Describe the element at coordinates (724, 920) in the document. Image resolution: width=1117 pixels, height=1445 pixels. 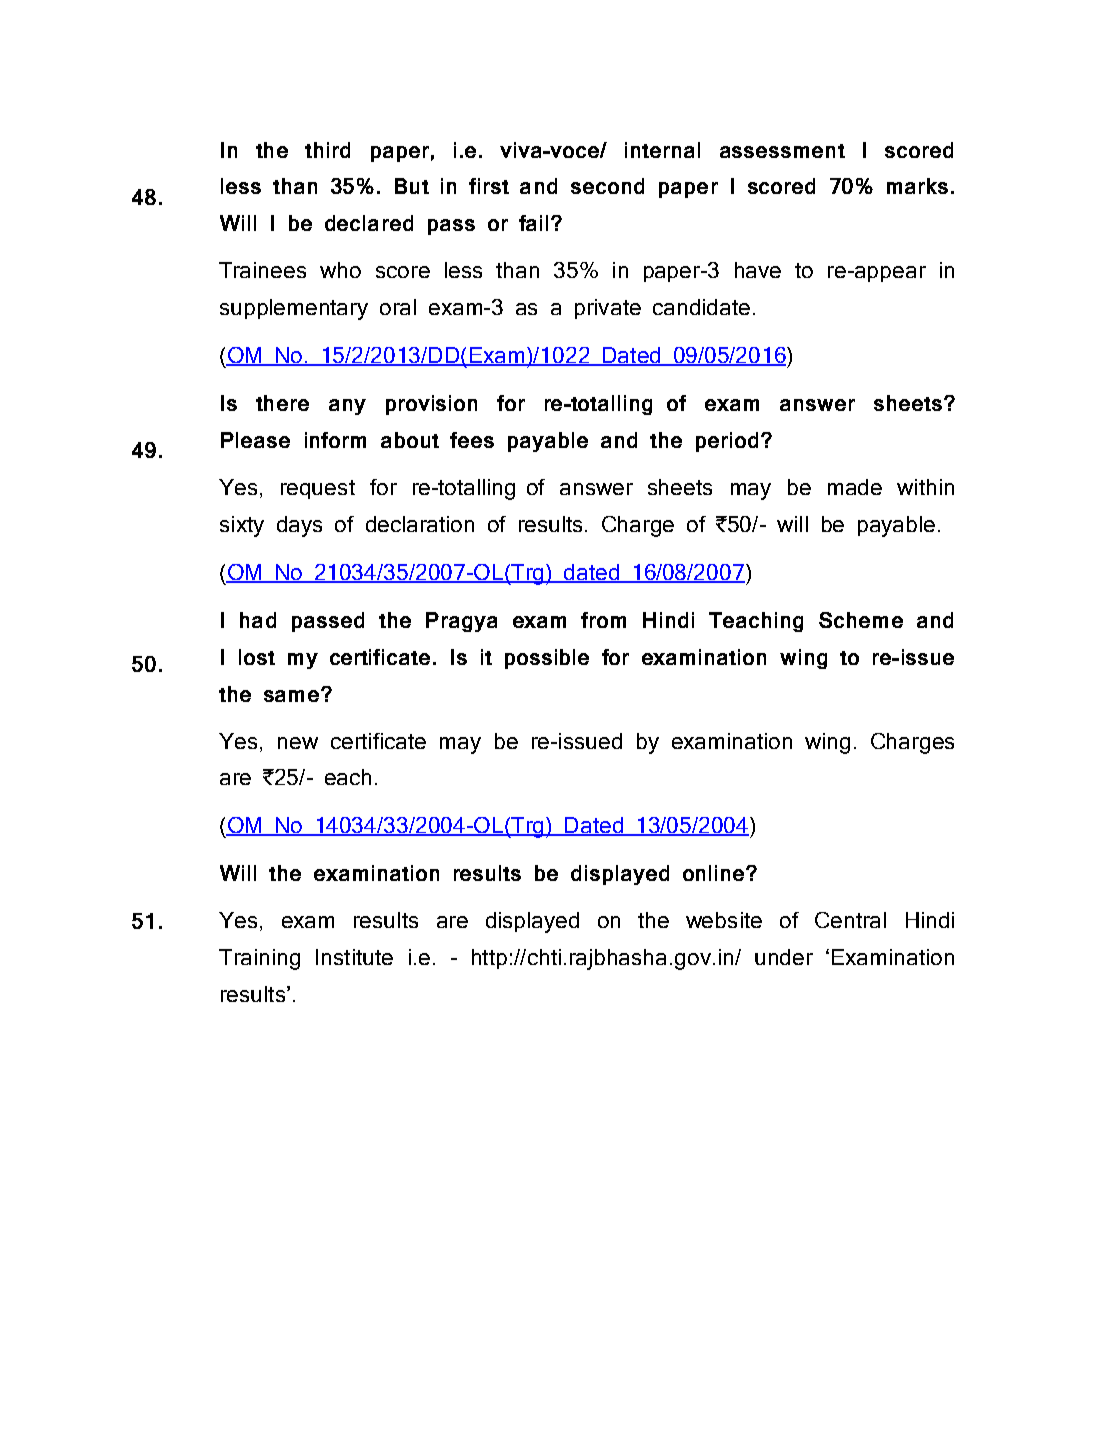
I see `website` at that location.
